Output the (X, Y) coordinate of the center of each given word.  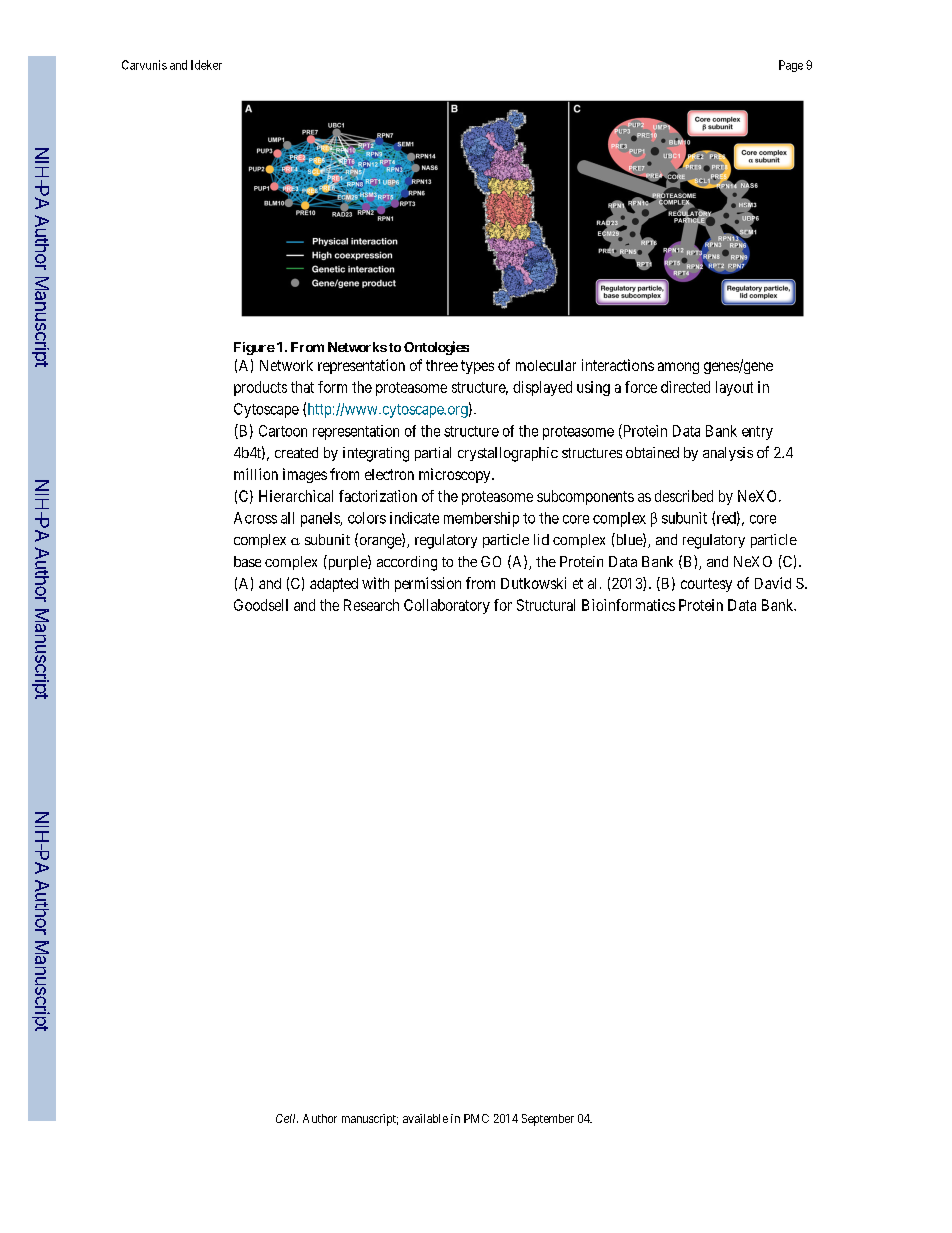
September (548, 1120)
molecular (546, 365)
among (678, 368)
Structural (546, 605)
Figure (254, 348)
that (302, 387)
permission (428, 584)
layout (734, 388)
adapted (334, 585)
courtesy (706, 585)
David (773, 583)
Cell (287, 1118)
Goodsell (261, 605)
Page (791, 66)
